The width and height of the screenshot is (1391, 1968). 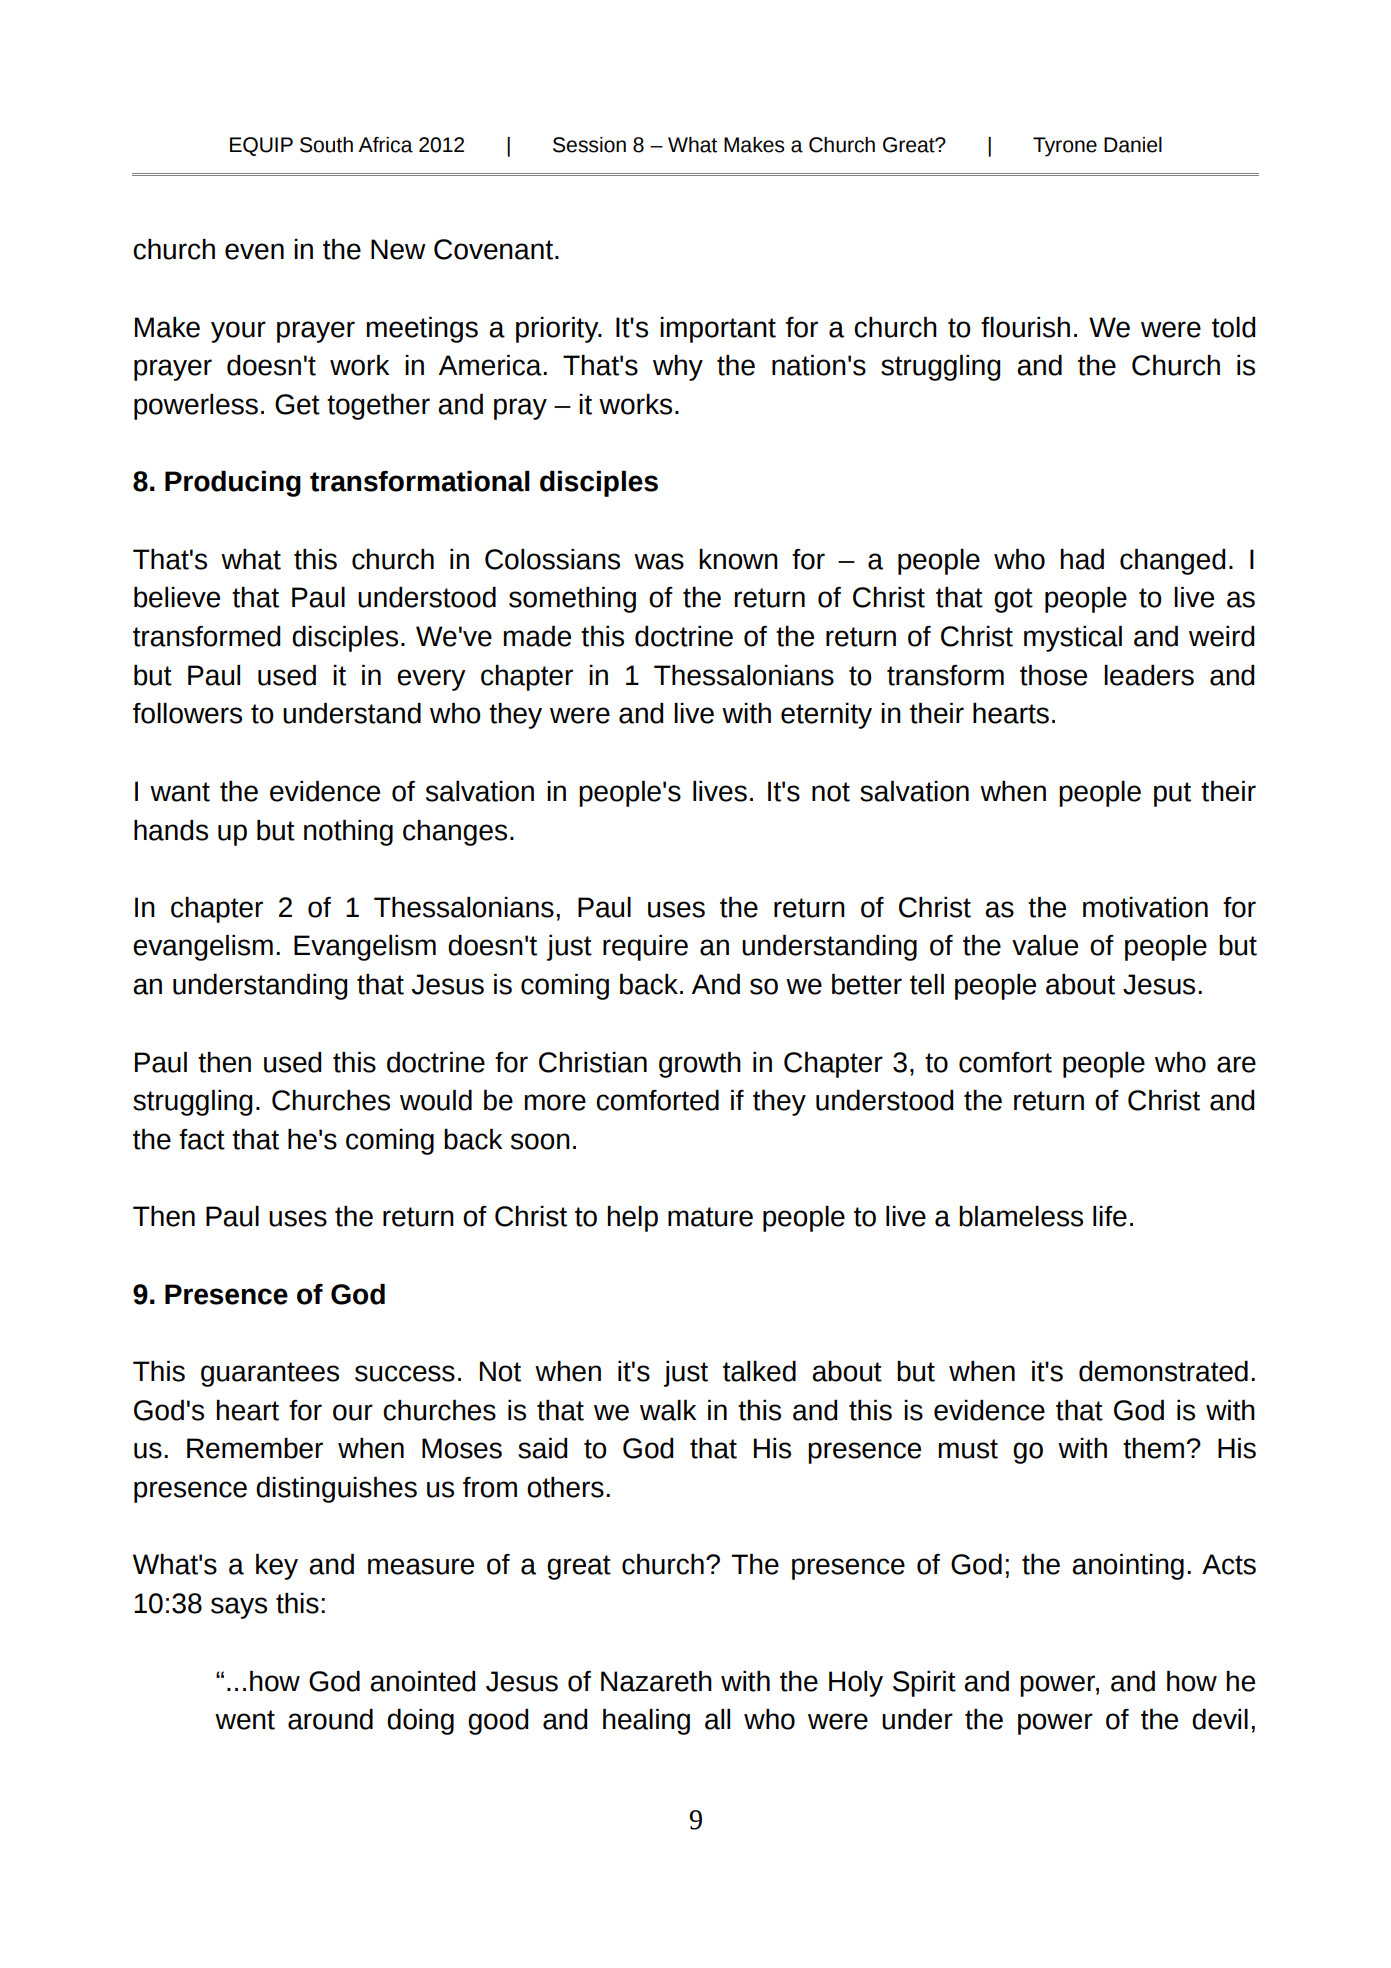 I want to click on put, so click(x=1172, y=794).
